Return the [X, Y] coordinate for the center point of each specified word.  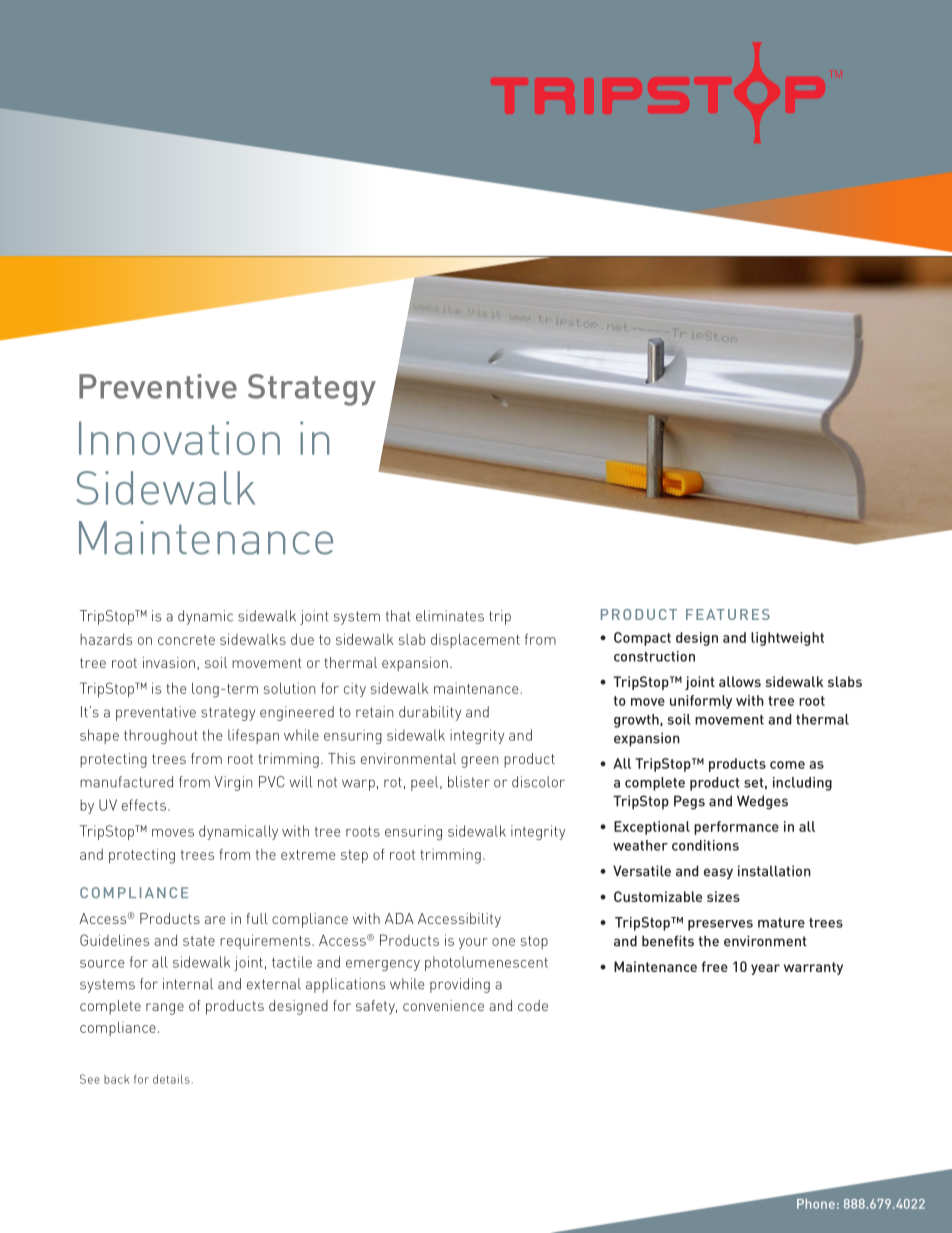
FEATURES [728, 614]
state [199, 941]
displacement [475, 640]
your [473, 943]
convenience [443, 1005]
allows [740, 681]
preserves [720, 925]
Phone [816, 1204]
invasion [169, 662]
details [171, 1079]
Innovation [179, 438]
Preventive [158, 386]
